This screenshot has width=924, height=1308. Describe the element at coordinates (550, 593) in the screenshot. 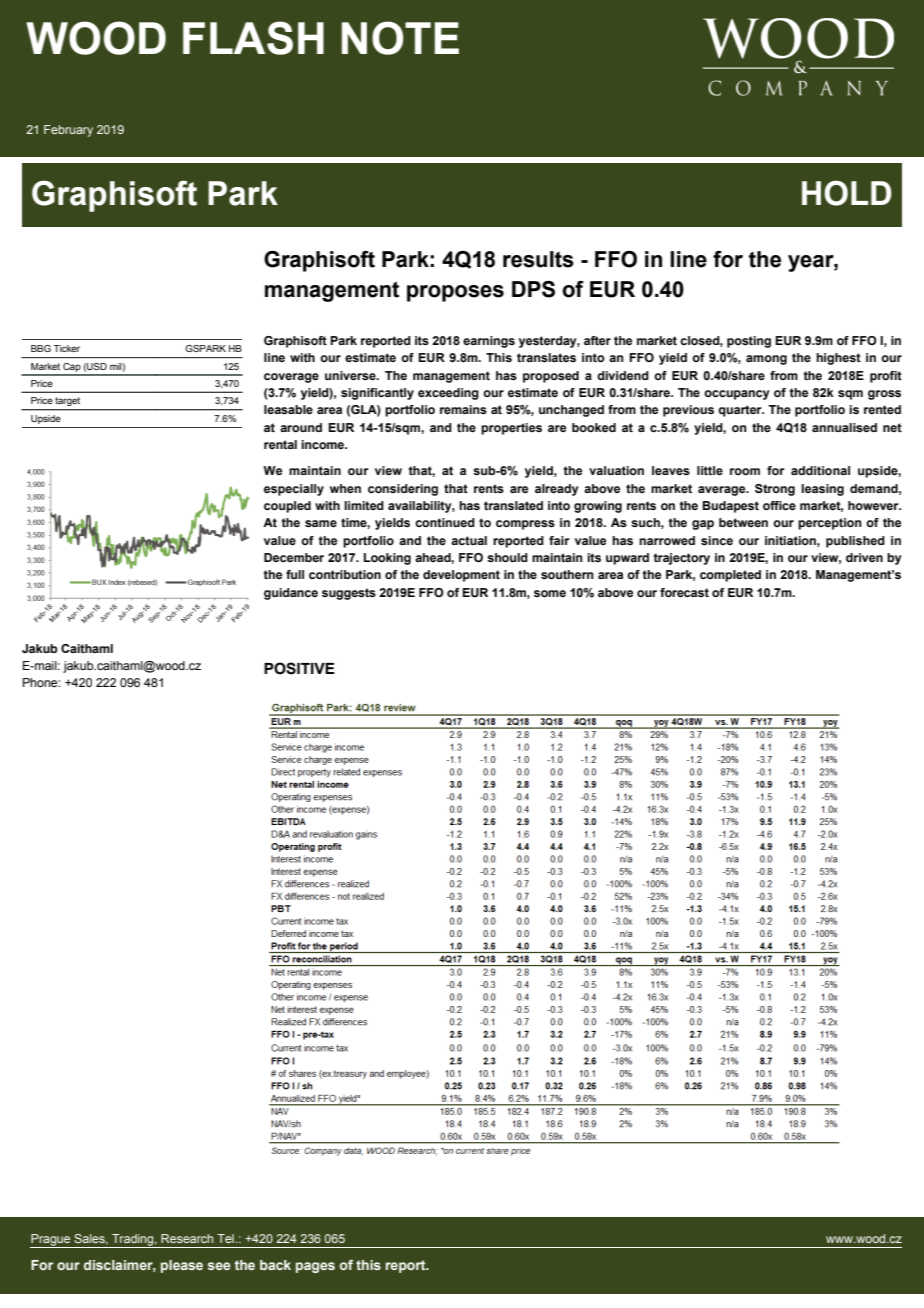

I see `some` at that location.
